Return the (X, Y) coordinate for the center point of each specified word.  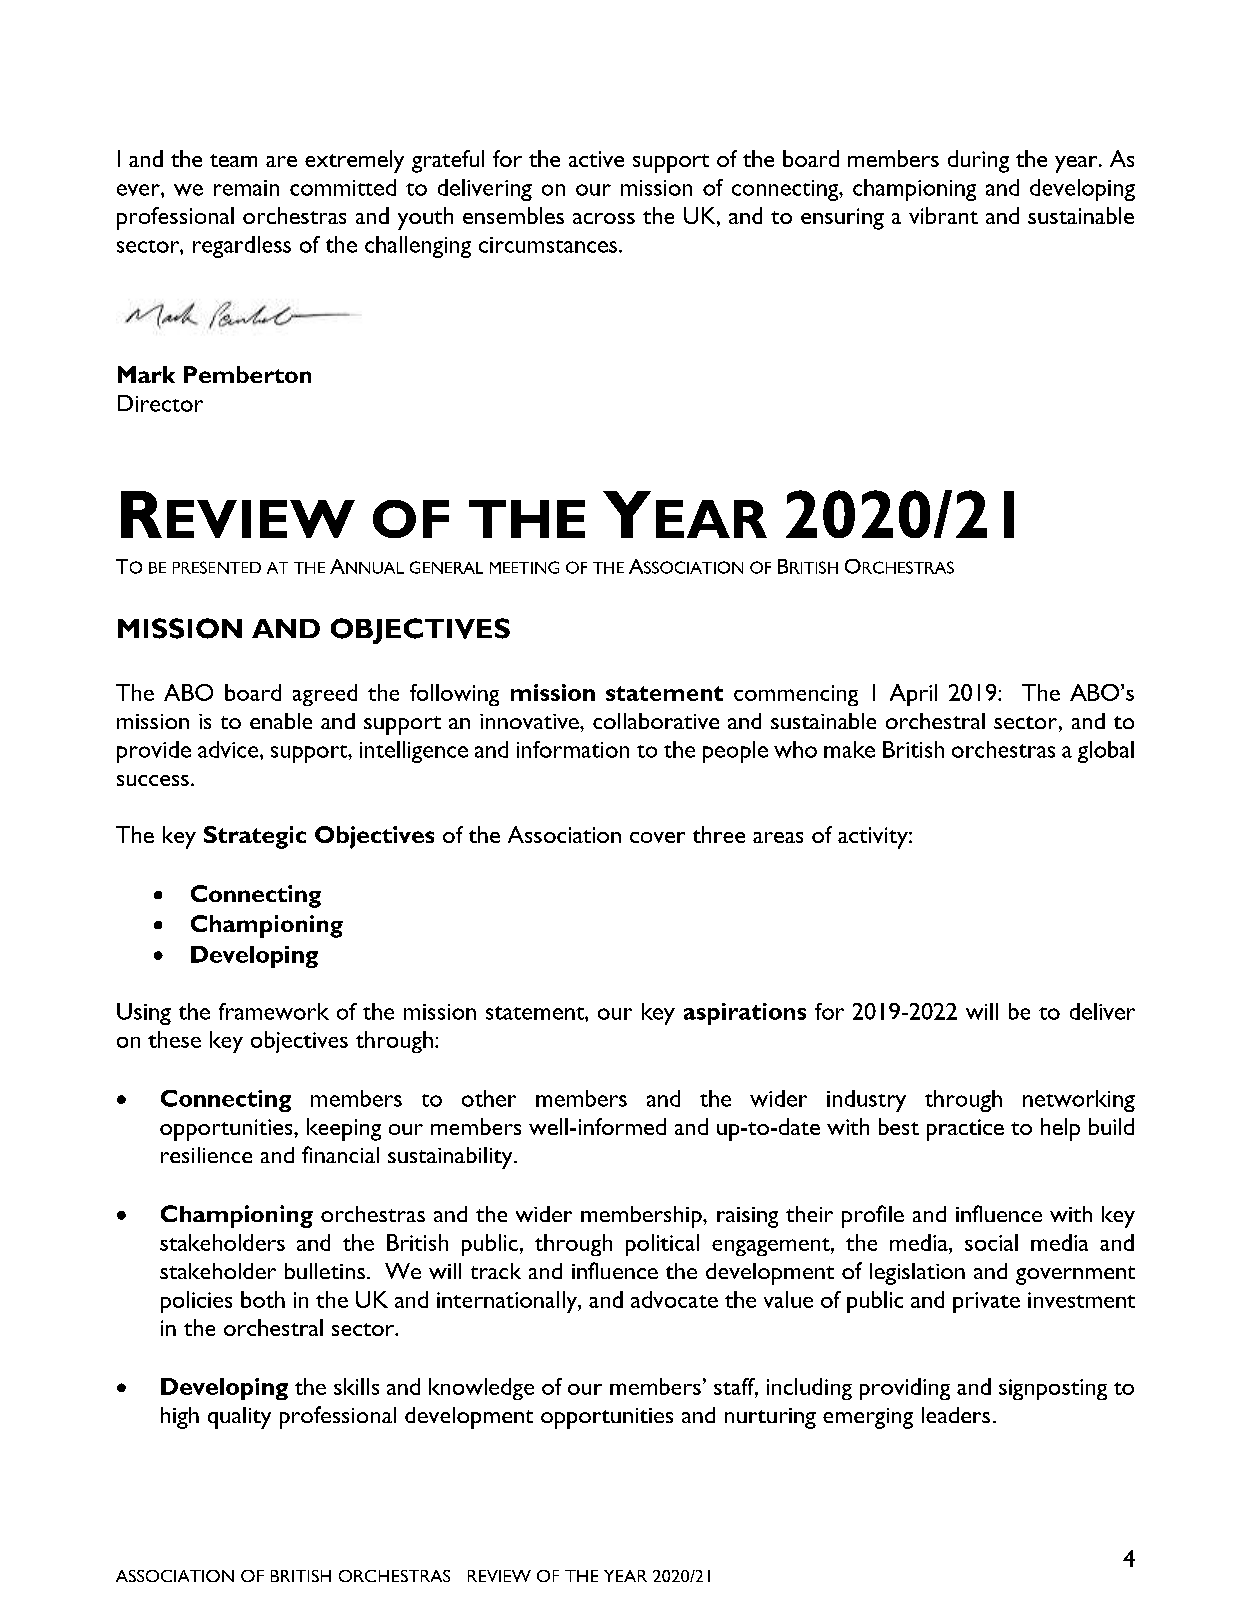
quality (239, 1418)
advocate (674, 1299)
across (604, 218)
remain (246, 188)
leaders (956, 1415)
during (978, 161)
